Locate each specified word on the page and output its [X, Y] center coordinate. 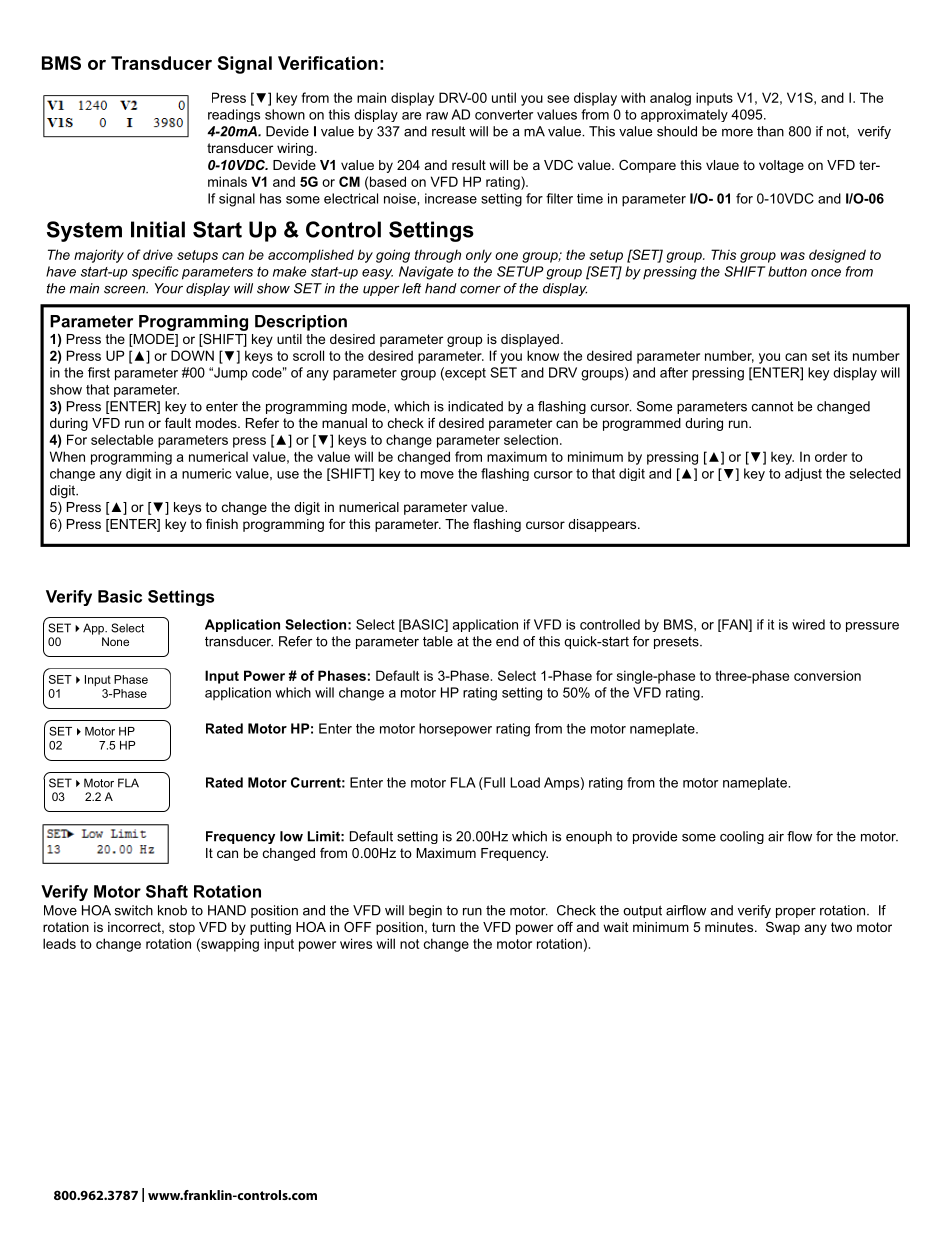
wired [808, 624]
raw [437, 116]
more [737, 133]
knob [172, 910]
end [507, 641]
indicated [475, 406]
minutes [730, 927]
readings [234, 115]
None [115, 641]
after [674, 372]
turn [443, 927]
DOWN [192, 355]
